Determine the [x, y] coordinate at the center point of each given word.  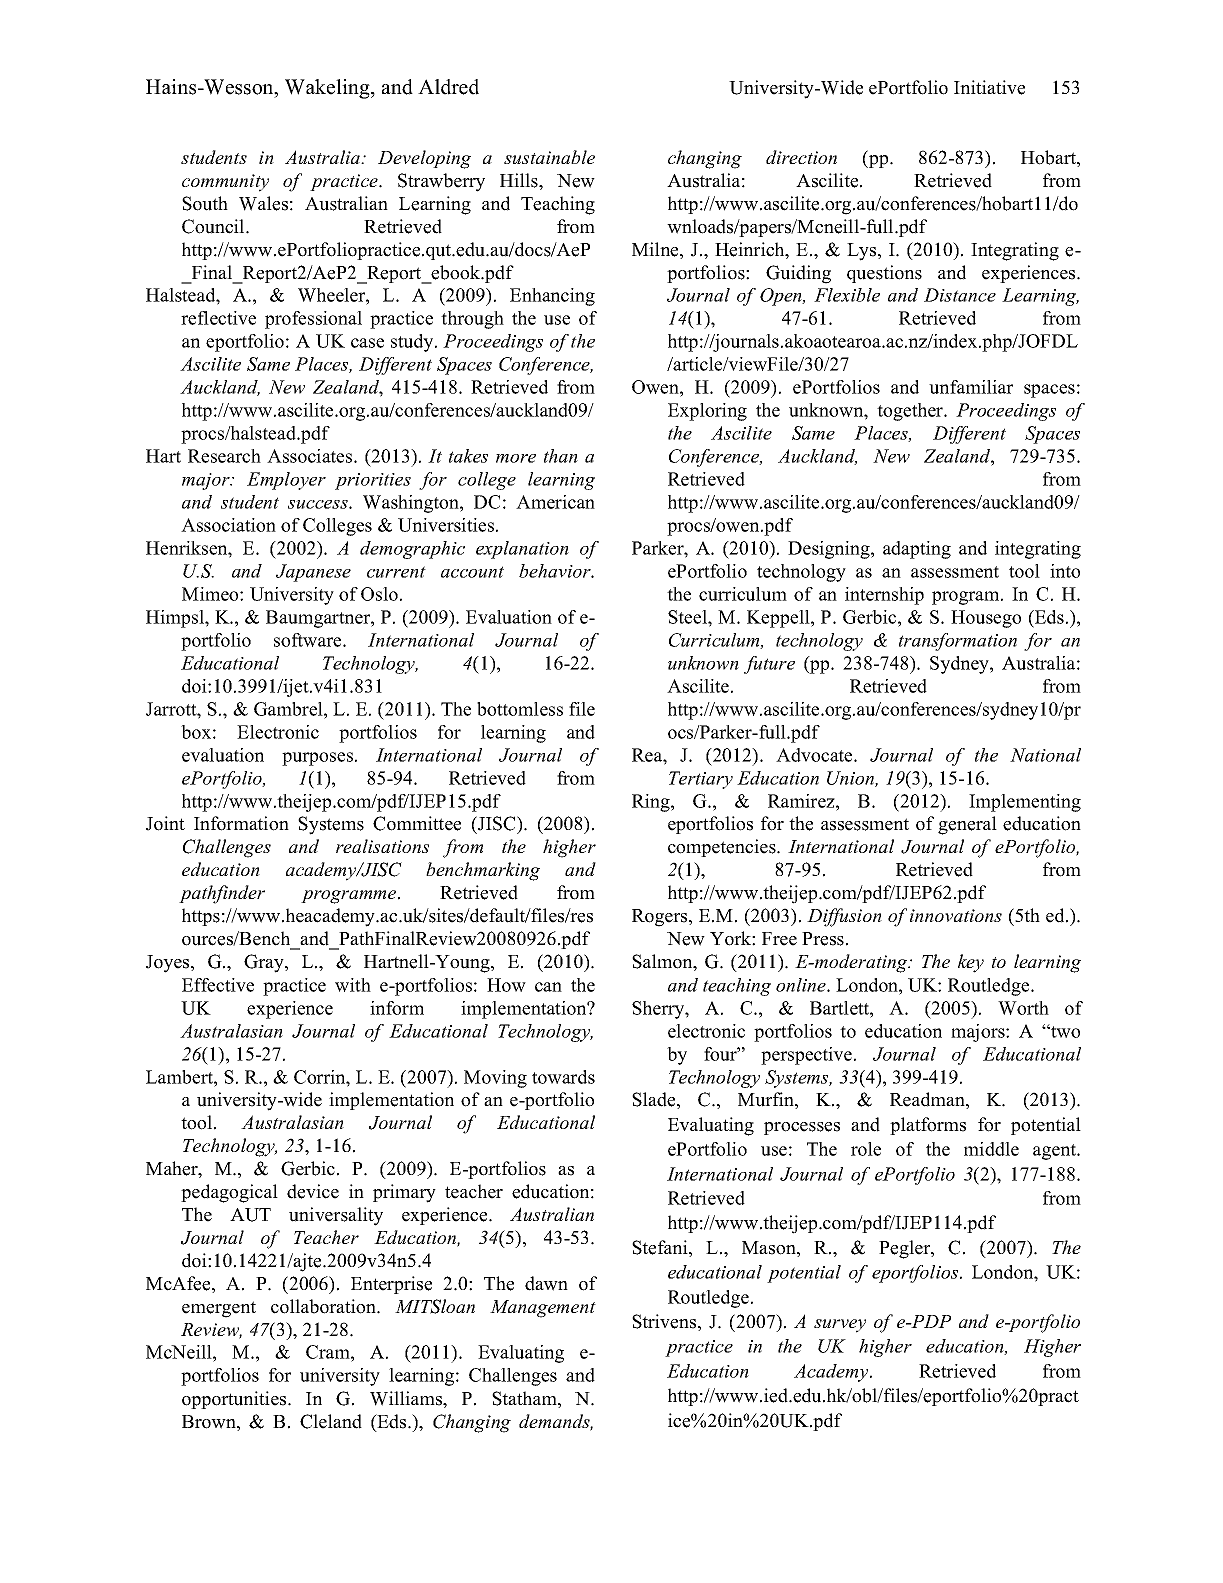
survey [840, 1326]
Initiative [989, 87]
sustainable [549, 157]
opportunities [235, 1400]
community [225, 183]
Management [543, 1309]
